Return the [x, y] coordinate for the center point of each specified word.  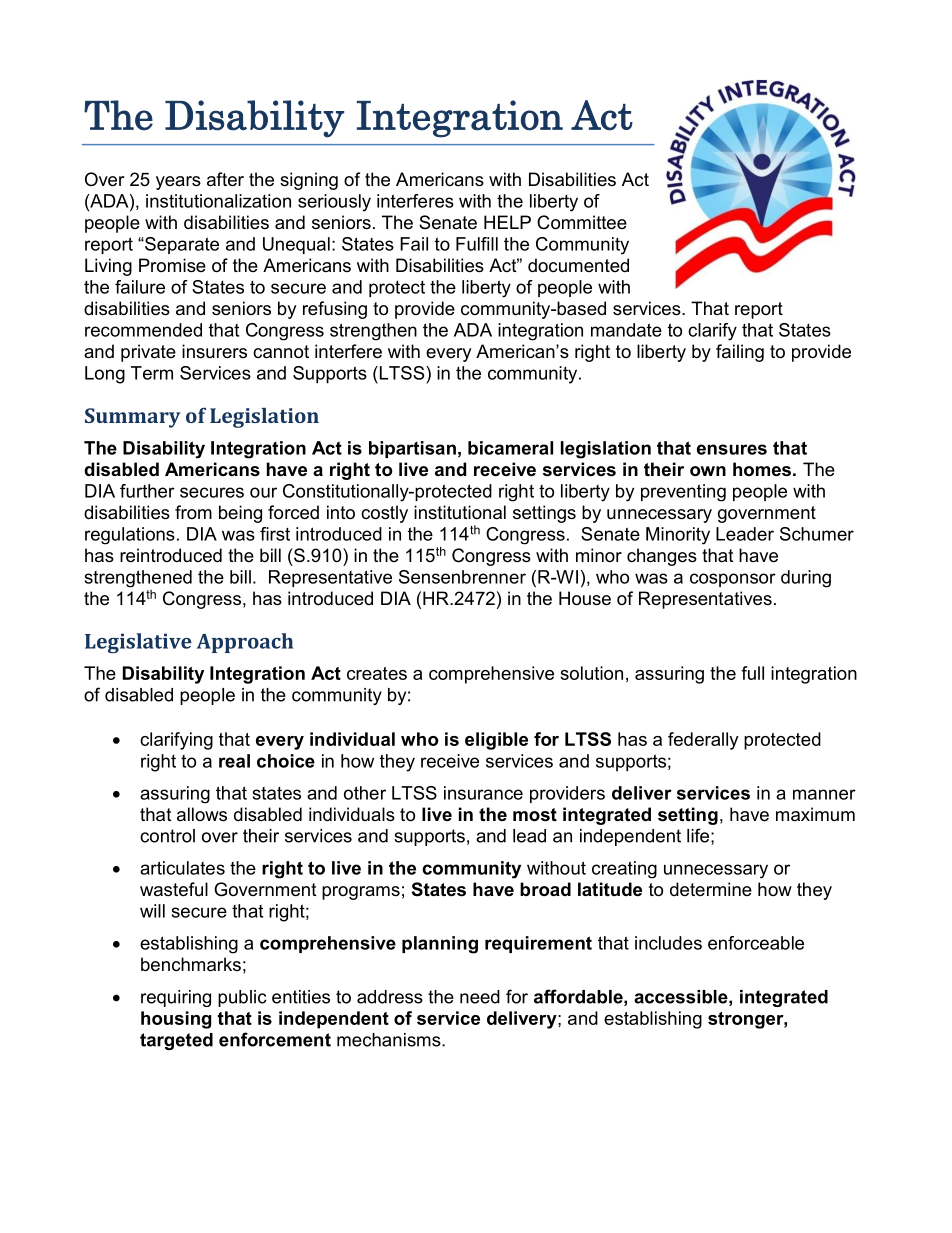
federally [703, 741]
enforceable [756, 943]
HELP [507, 222]
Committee [582, 222]
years [178, 183]
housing [176, 1020]
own [708, 471]
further [147, 491]
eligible [496, 741]
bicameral [510, 448]
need [480, 997]
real [234, 761]
